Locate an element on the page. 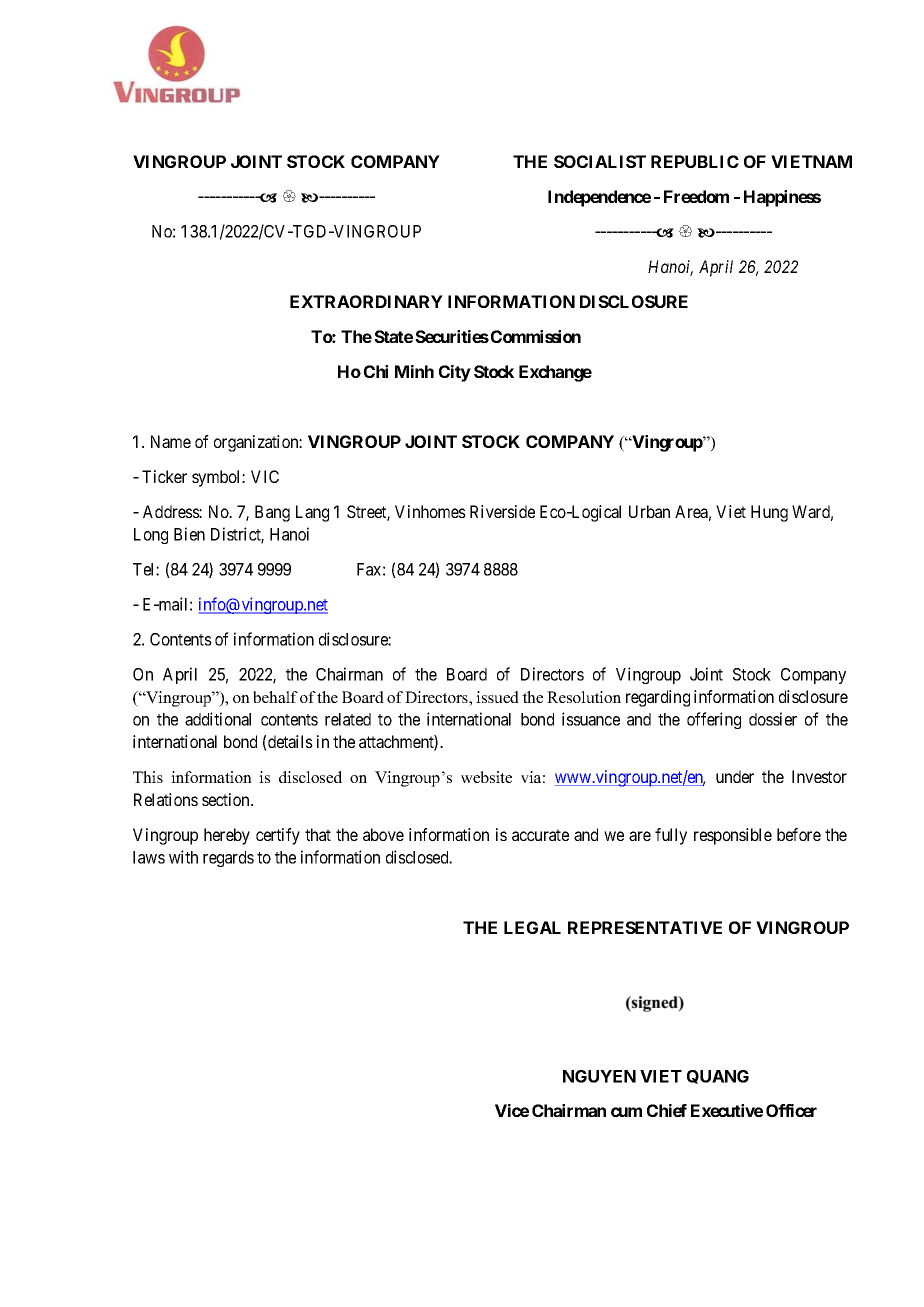  Freedom is located at coordinates (696, 196).
